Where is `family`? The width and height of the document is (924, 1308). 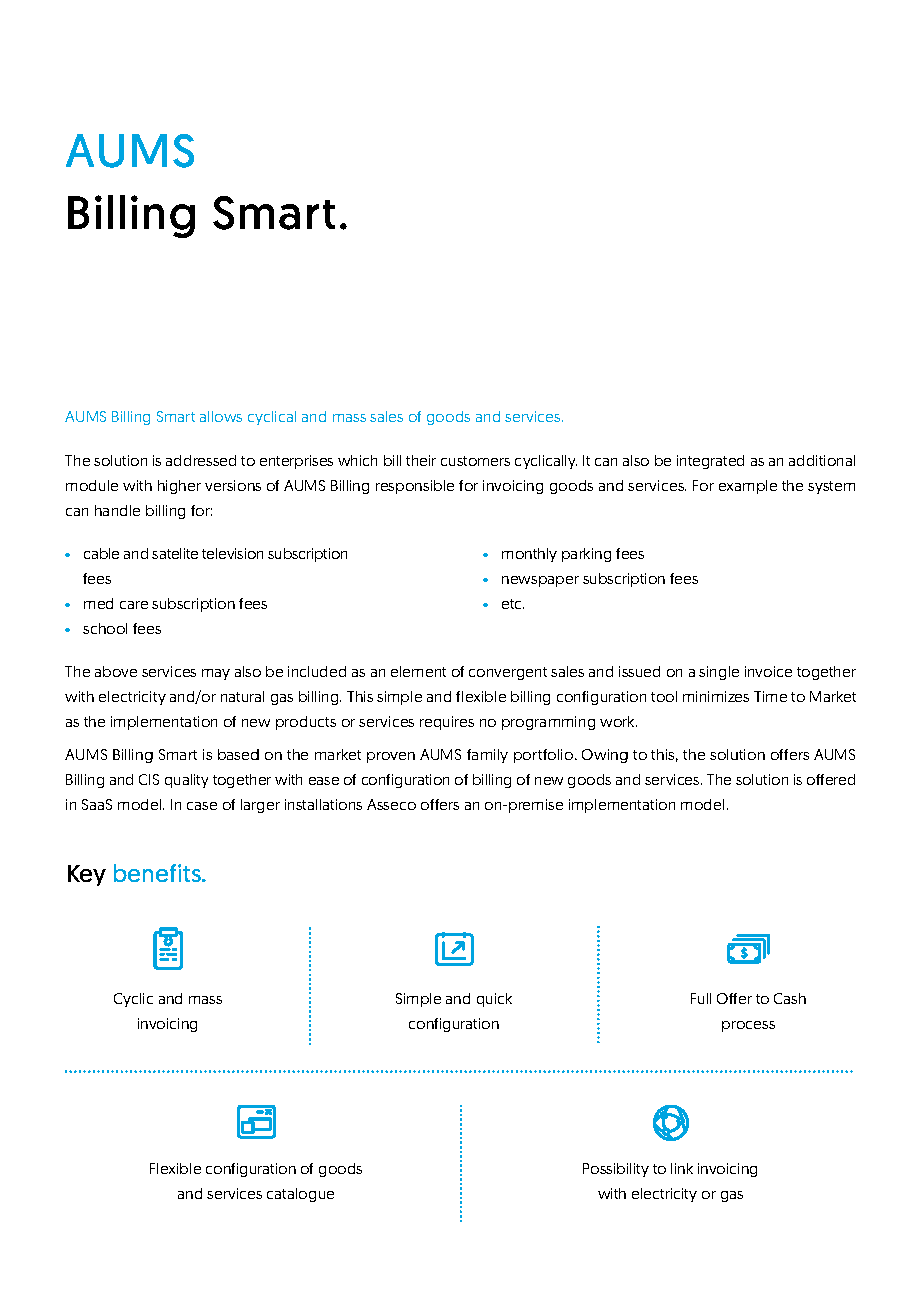 family is located at coordinates (487, 756).
